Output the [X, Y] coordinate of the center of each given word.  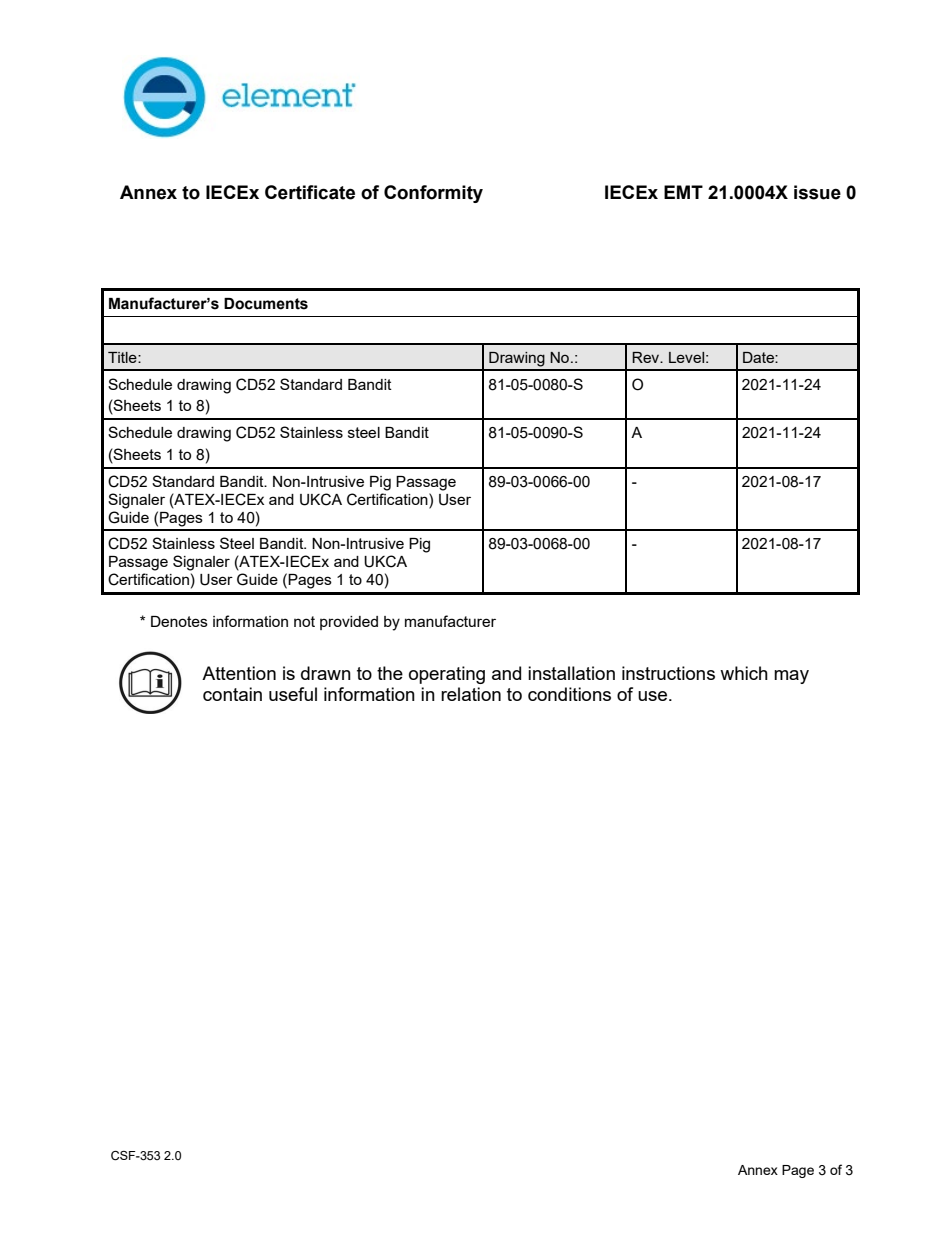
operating [447, 675]
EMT [683, 192]
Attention [239, 673]
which [744, 673]
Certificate [310, 192]
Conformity [433, 194]
